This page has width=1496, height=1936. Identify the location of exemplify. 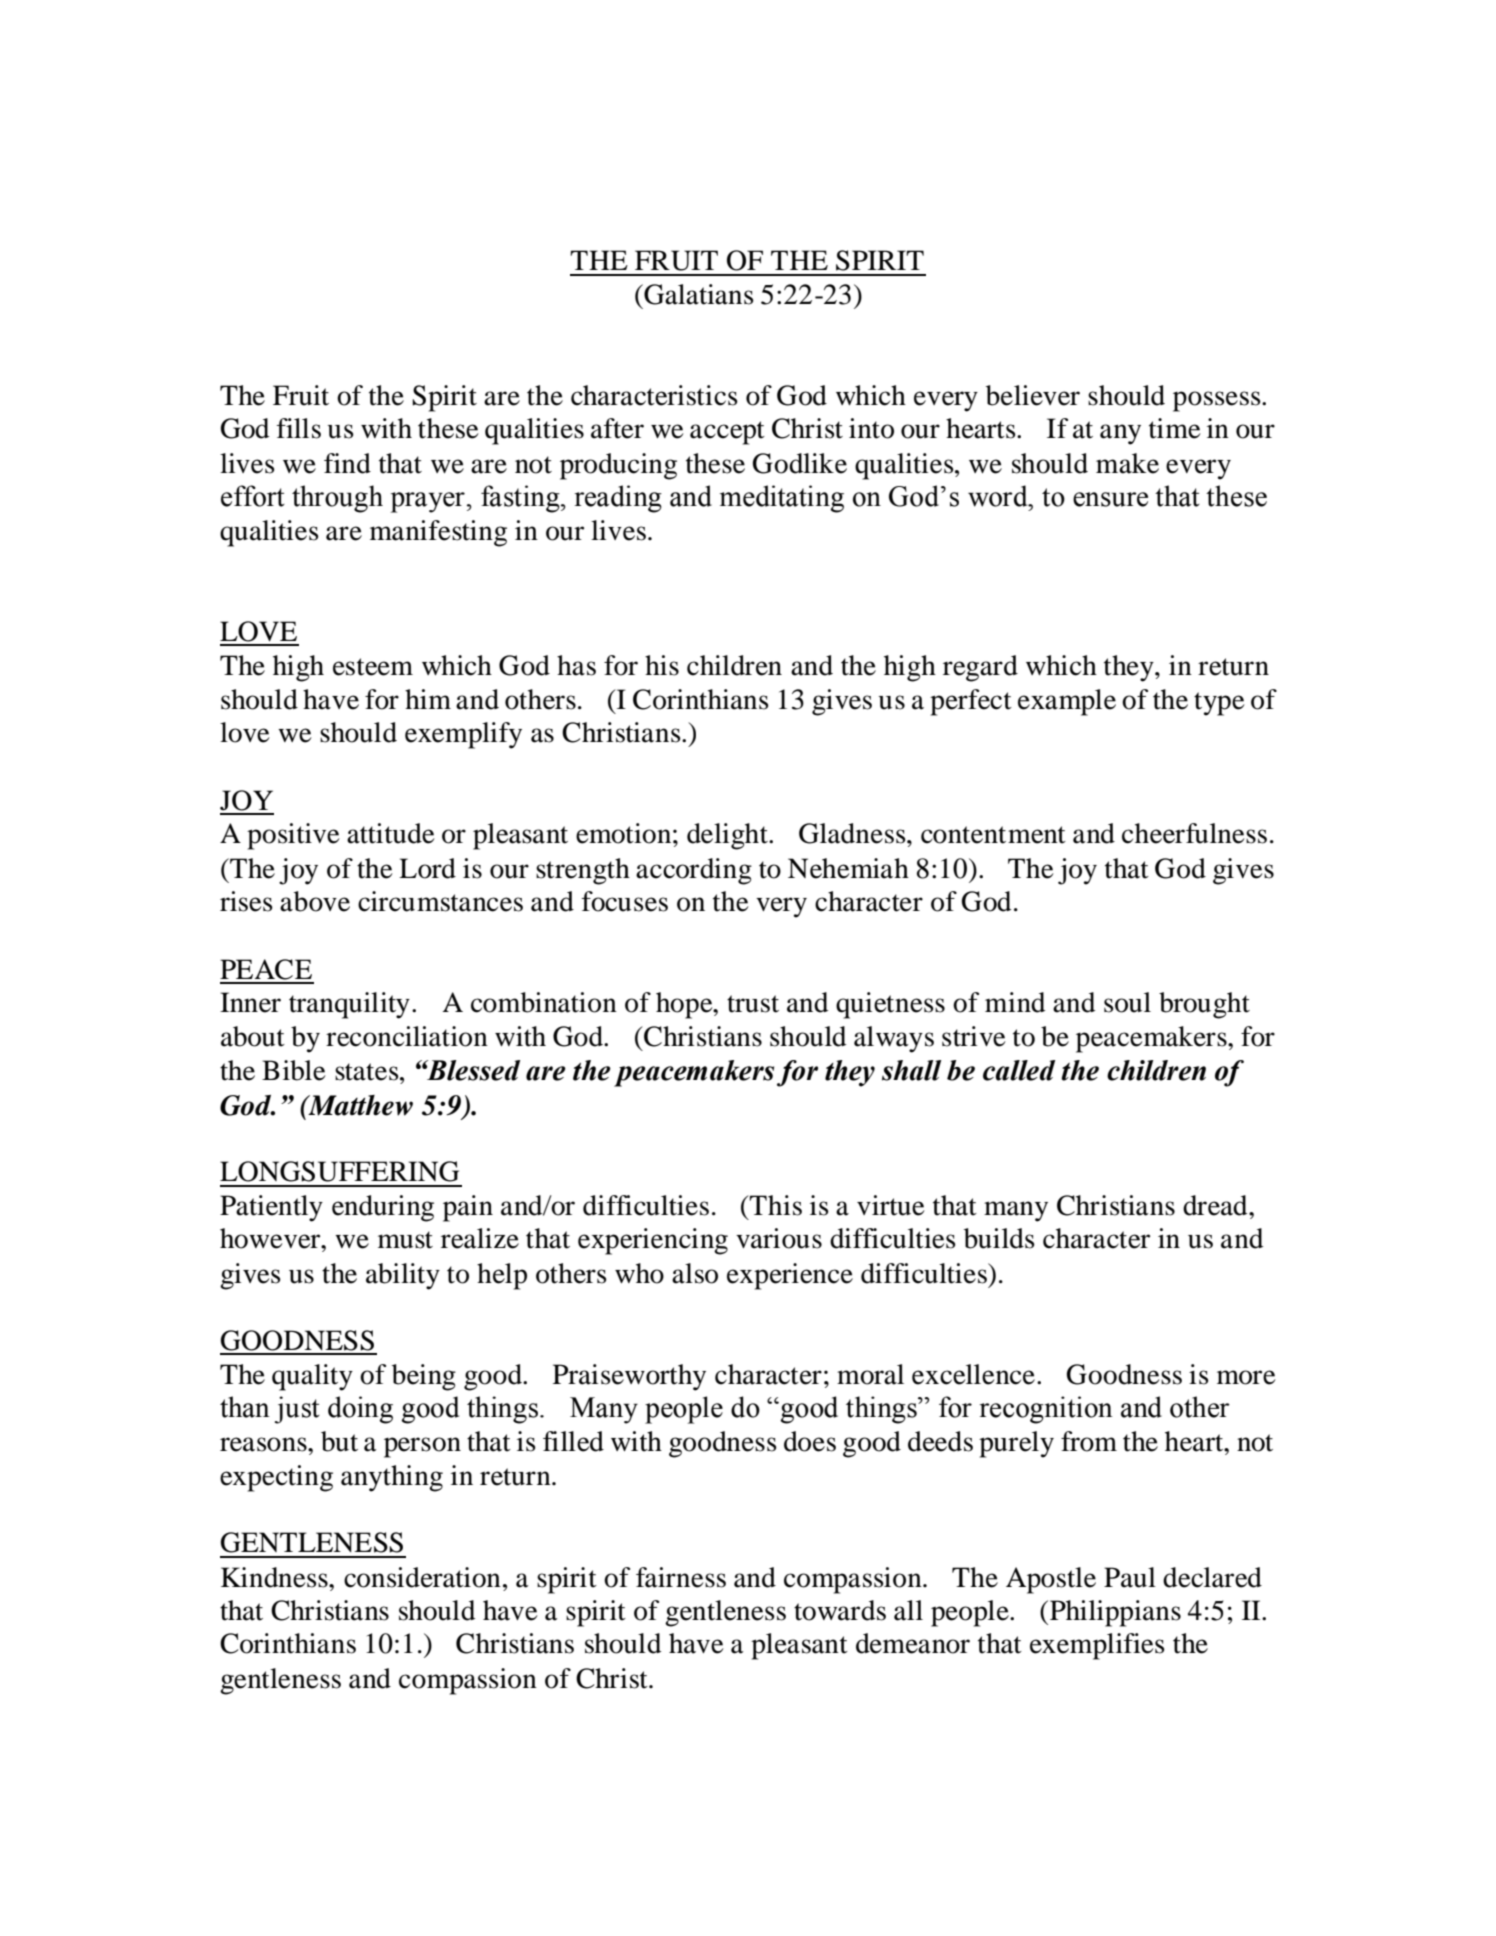
(463, 735).
